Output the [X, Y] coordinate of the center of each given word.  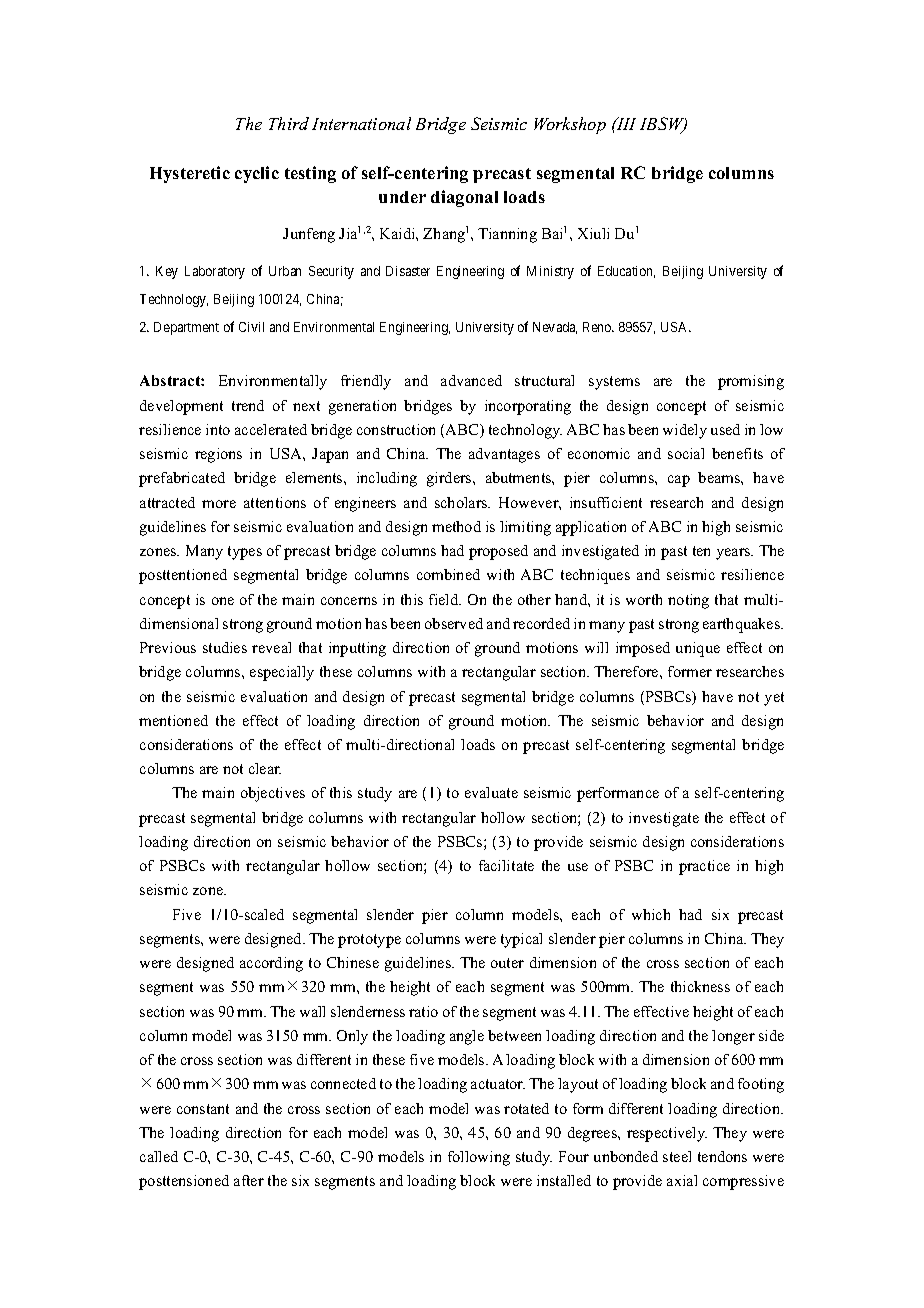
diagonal [464, 198]
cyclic [257, 174]
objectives [273, 794]
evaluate [491, 792]
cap [679, 481]
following [479, 1158]
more [219, 504]
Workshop [570, 125]
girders [450, 479]
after [249, 1180]
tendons [722, 1156]
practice [704, 867]
